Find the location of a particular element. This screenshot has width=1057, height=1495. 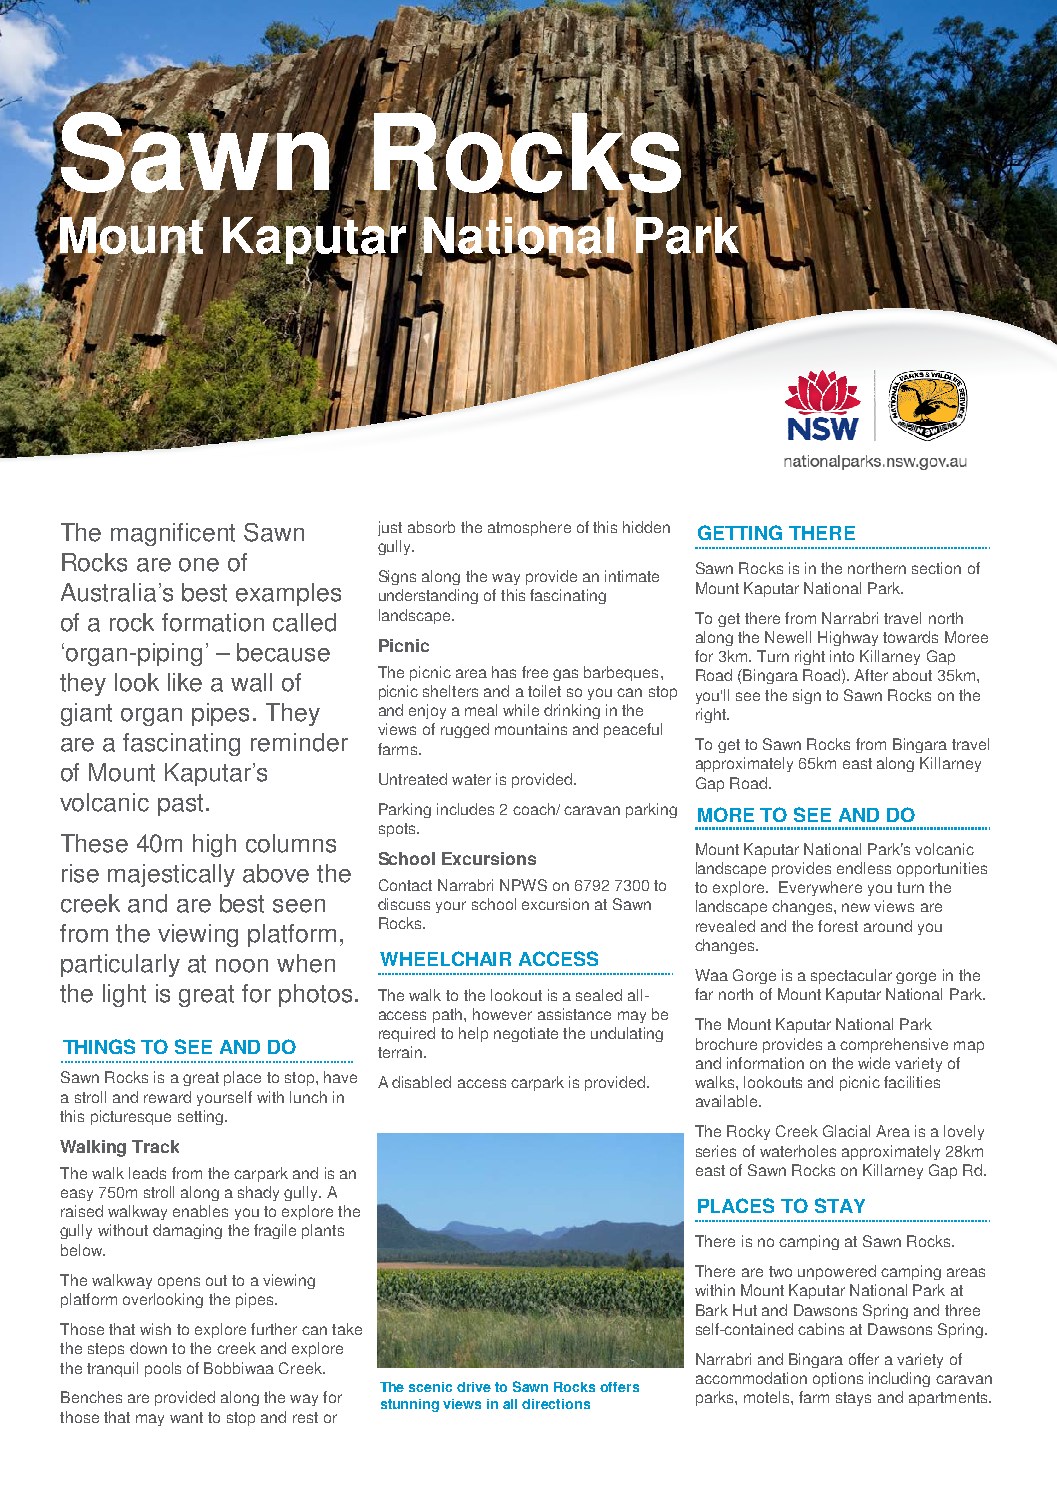

rugged is located at coordinates (465, 730).
